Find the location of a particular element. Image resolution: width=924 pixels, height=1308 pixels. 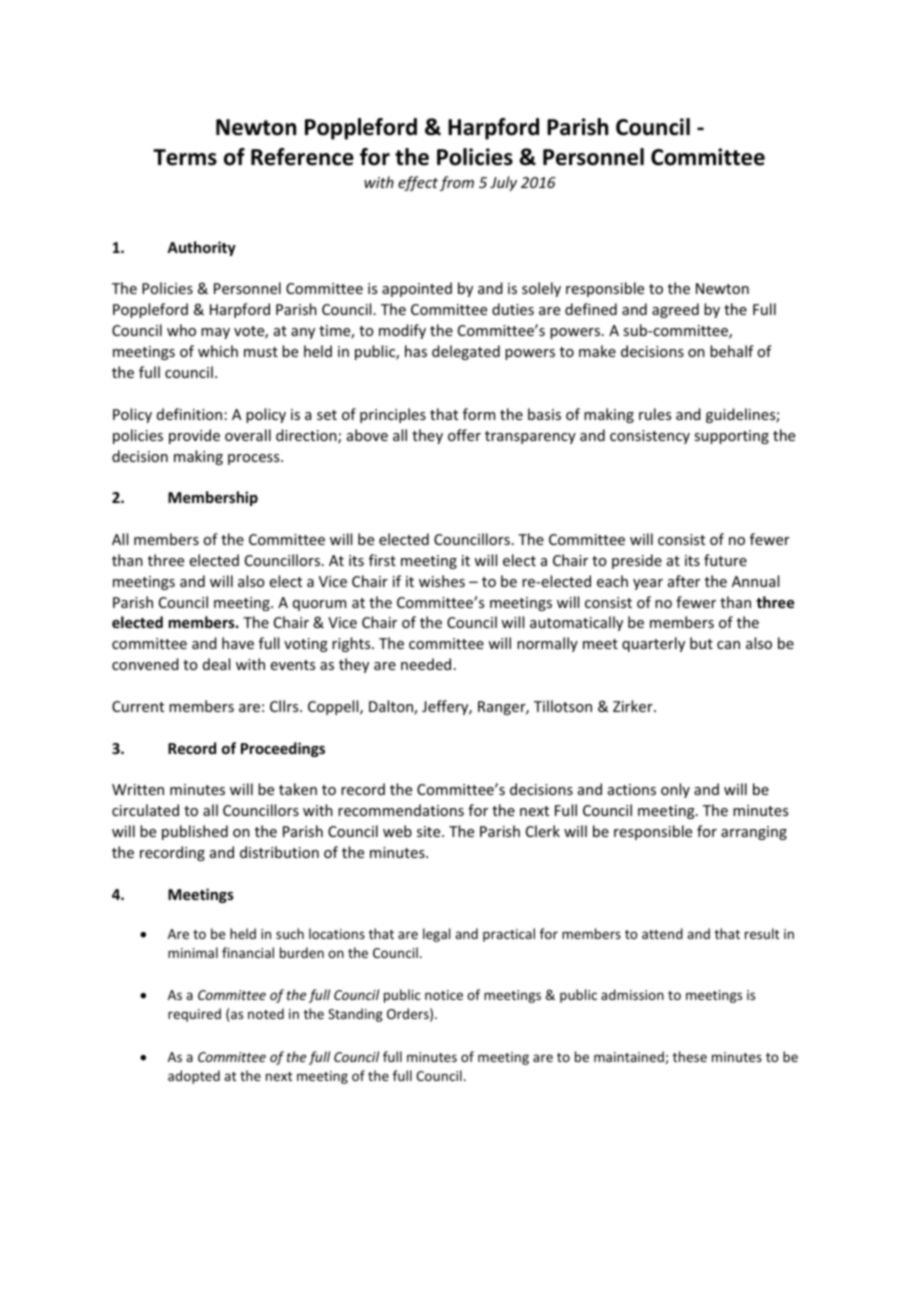

only is located at coordinates (675, 790).
